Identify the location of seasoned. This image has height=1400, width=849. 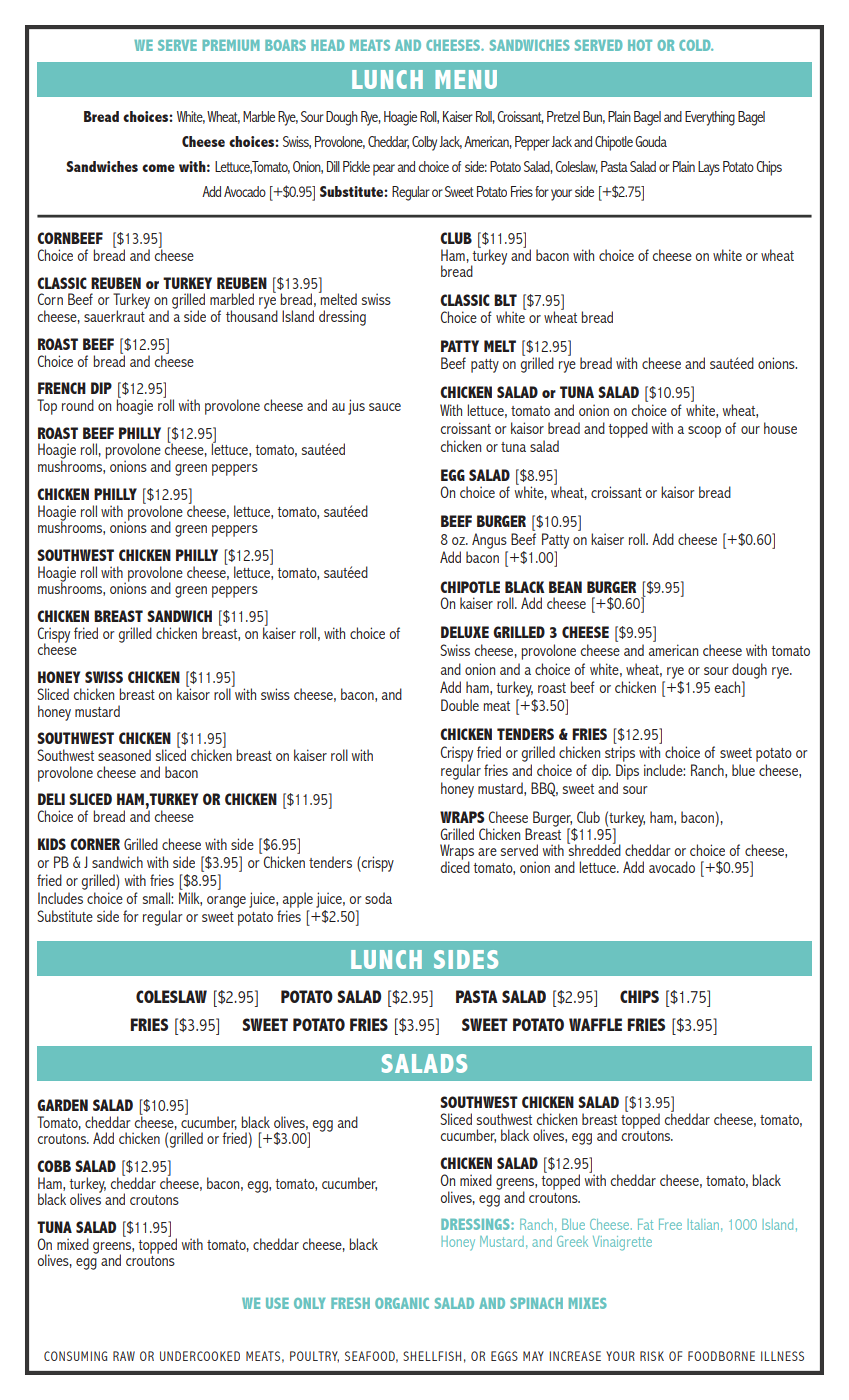
(124, 755).
